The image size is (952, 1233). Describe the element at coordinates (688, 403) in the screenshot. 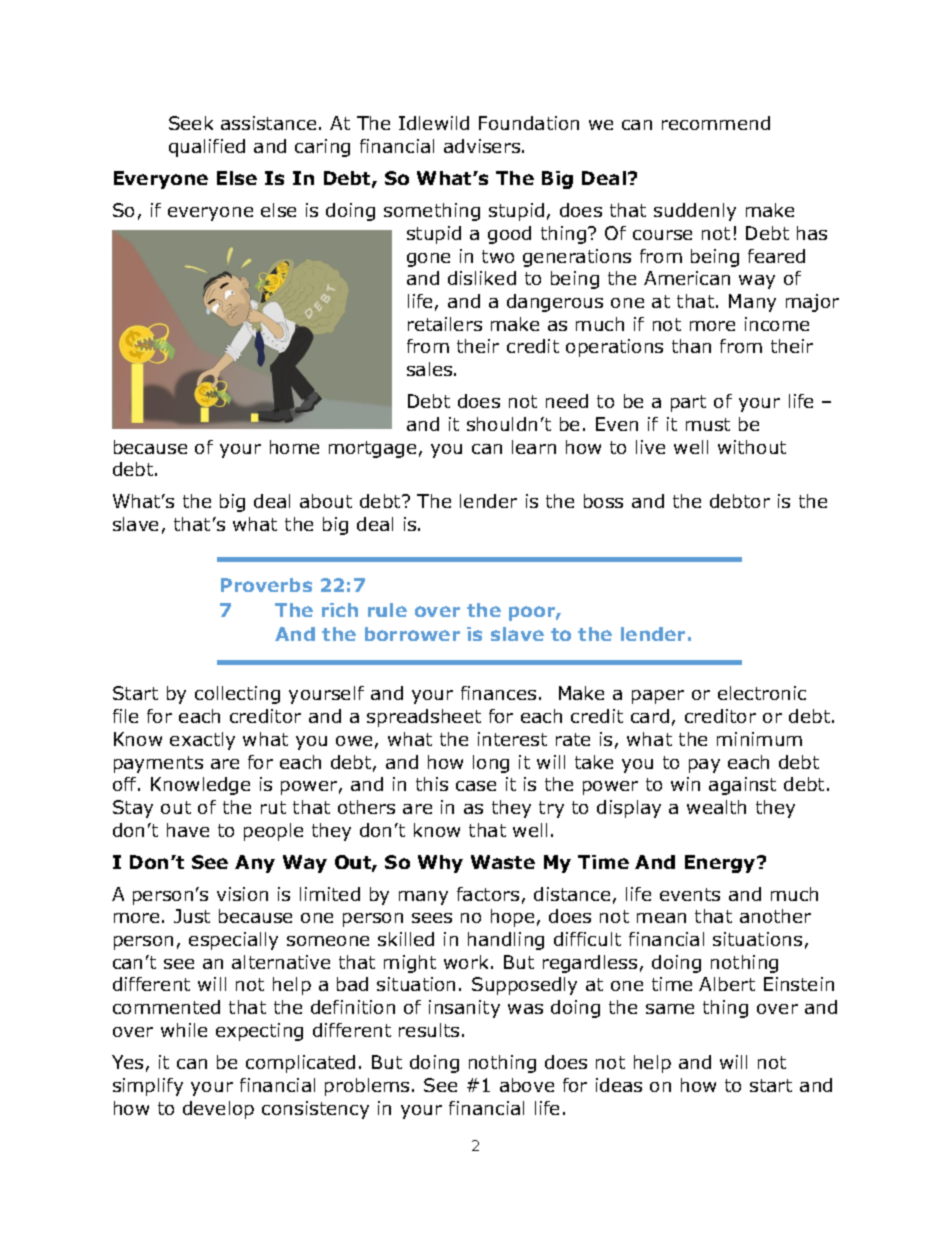

I see `part` at that location.
